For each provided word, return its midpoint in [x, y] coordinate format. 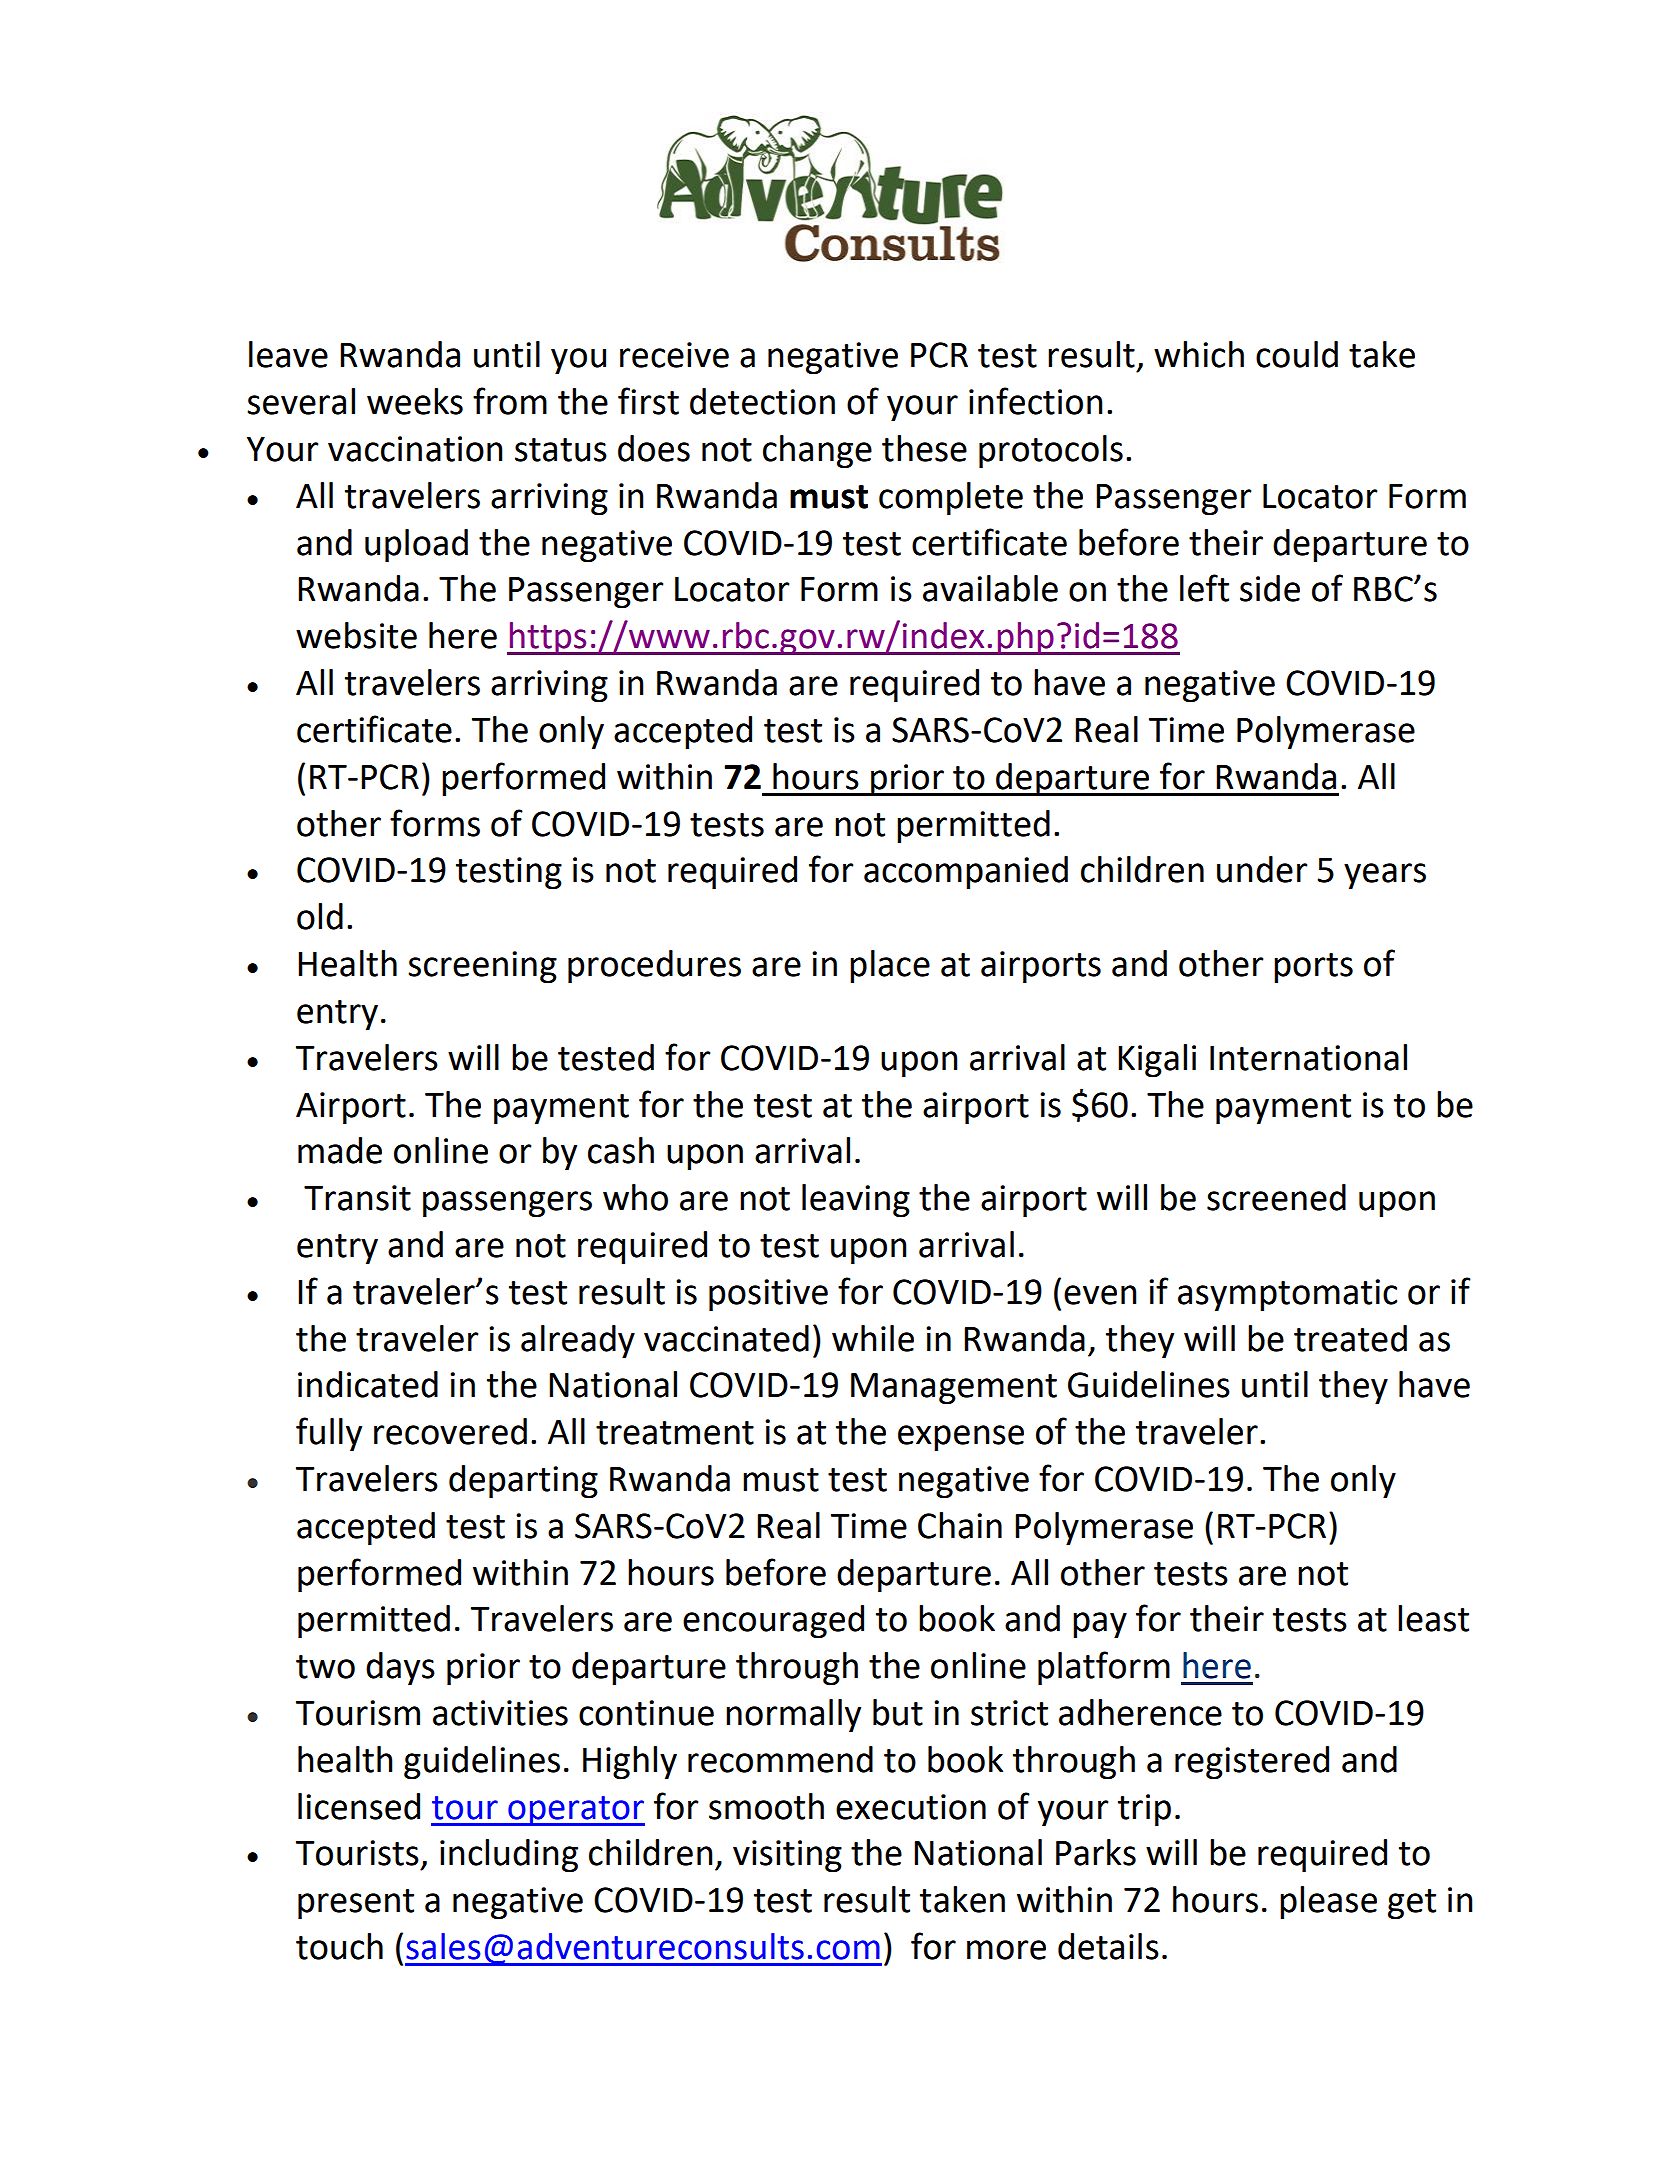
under [1262, 869]
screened [1276, 1197]
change [817, 452]
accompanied [966, 873]
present [356, 1904]
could [1297, 354]
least [1433, 1618]
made [340, 1150]
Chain [960, 1525]
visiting [787, 1856]
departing [523, 1482]
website [356, 635]
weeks [415, 401]
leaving [856, 1201]
